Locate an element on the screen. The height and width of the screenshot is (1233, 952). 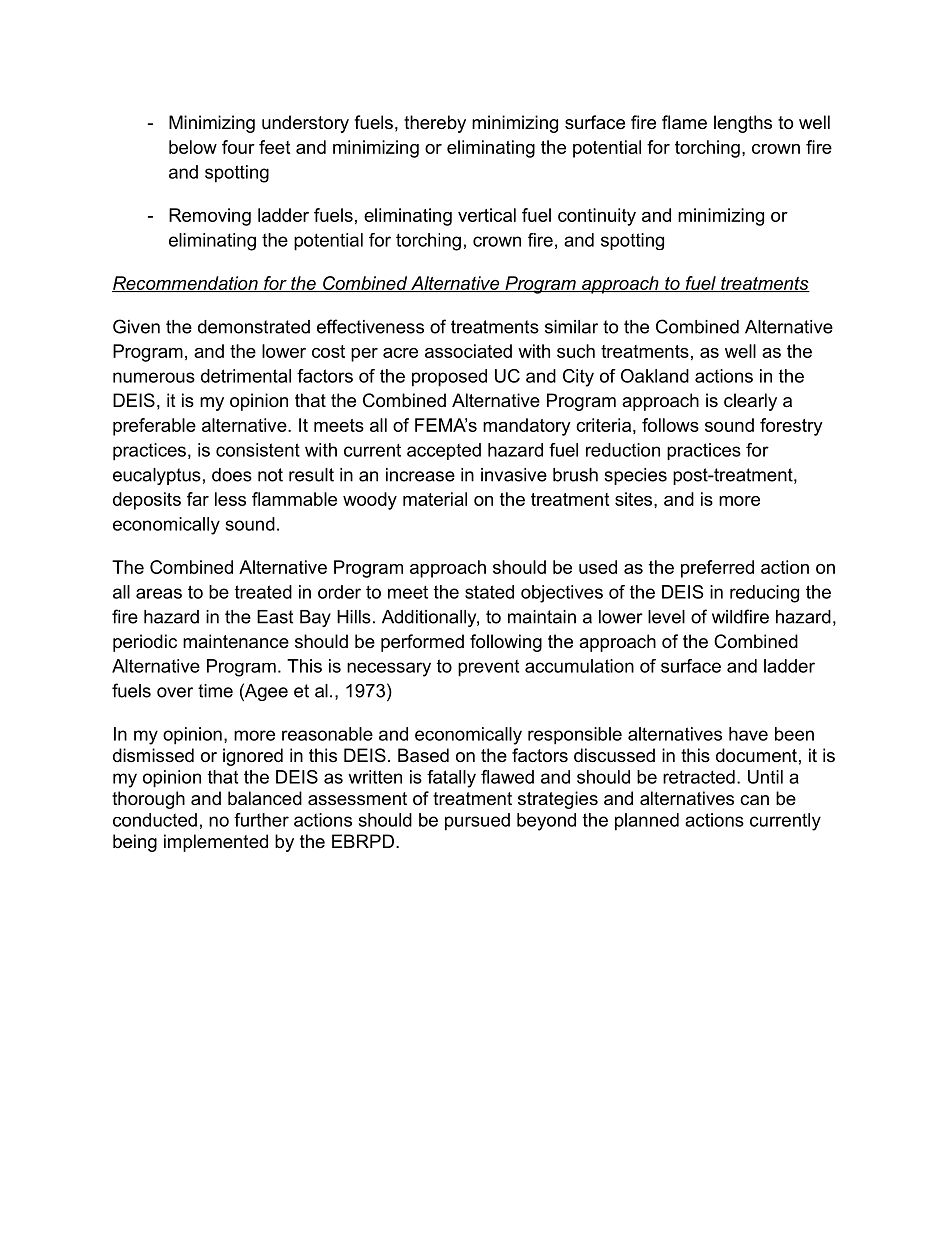
pursued is located at coordinates (477, 822).
